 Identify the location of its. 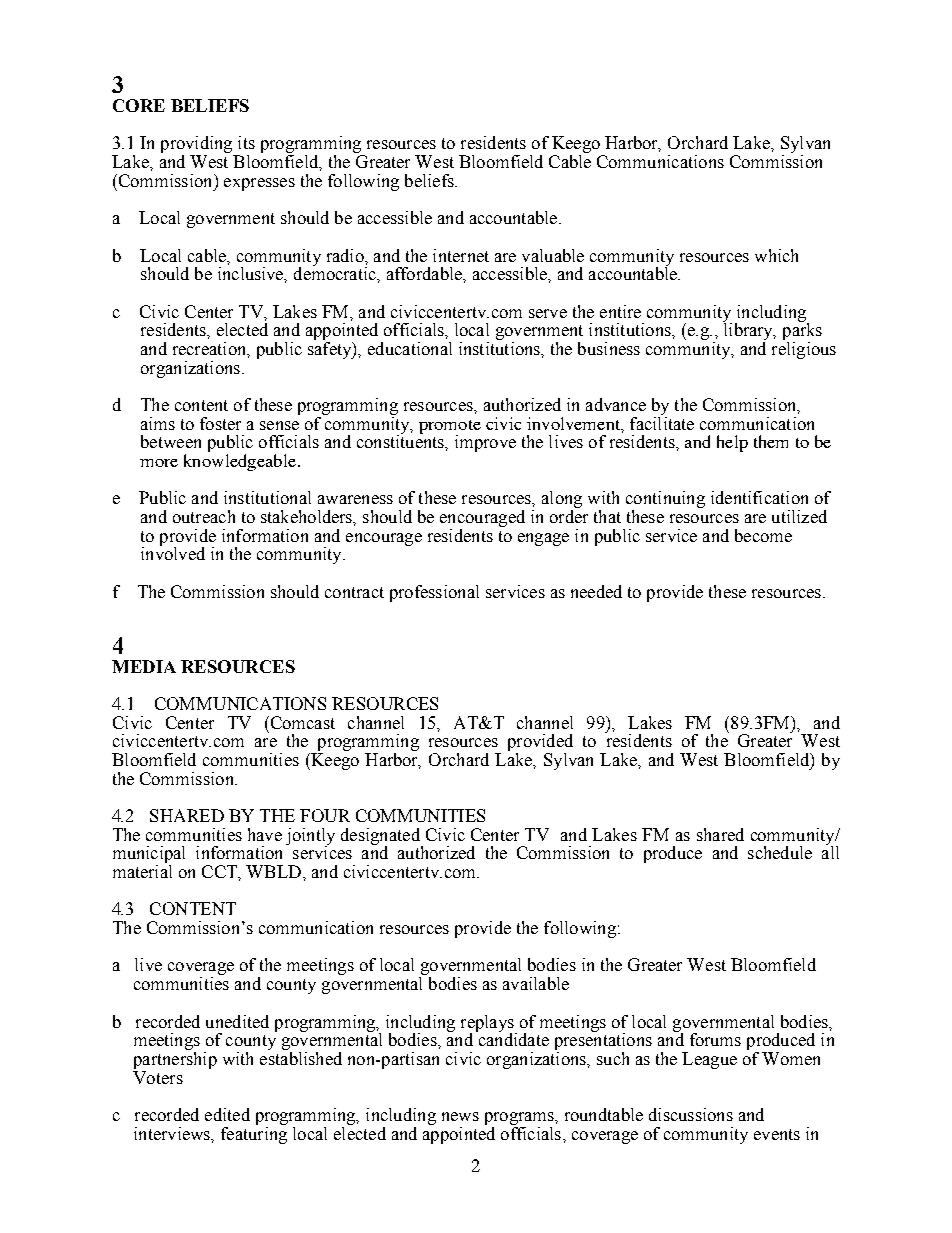
(246, 142).
